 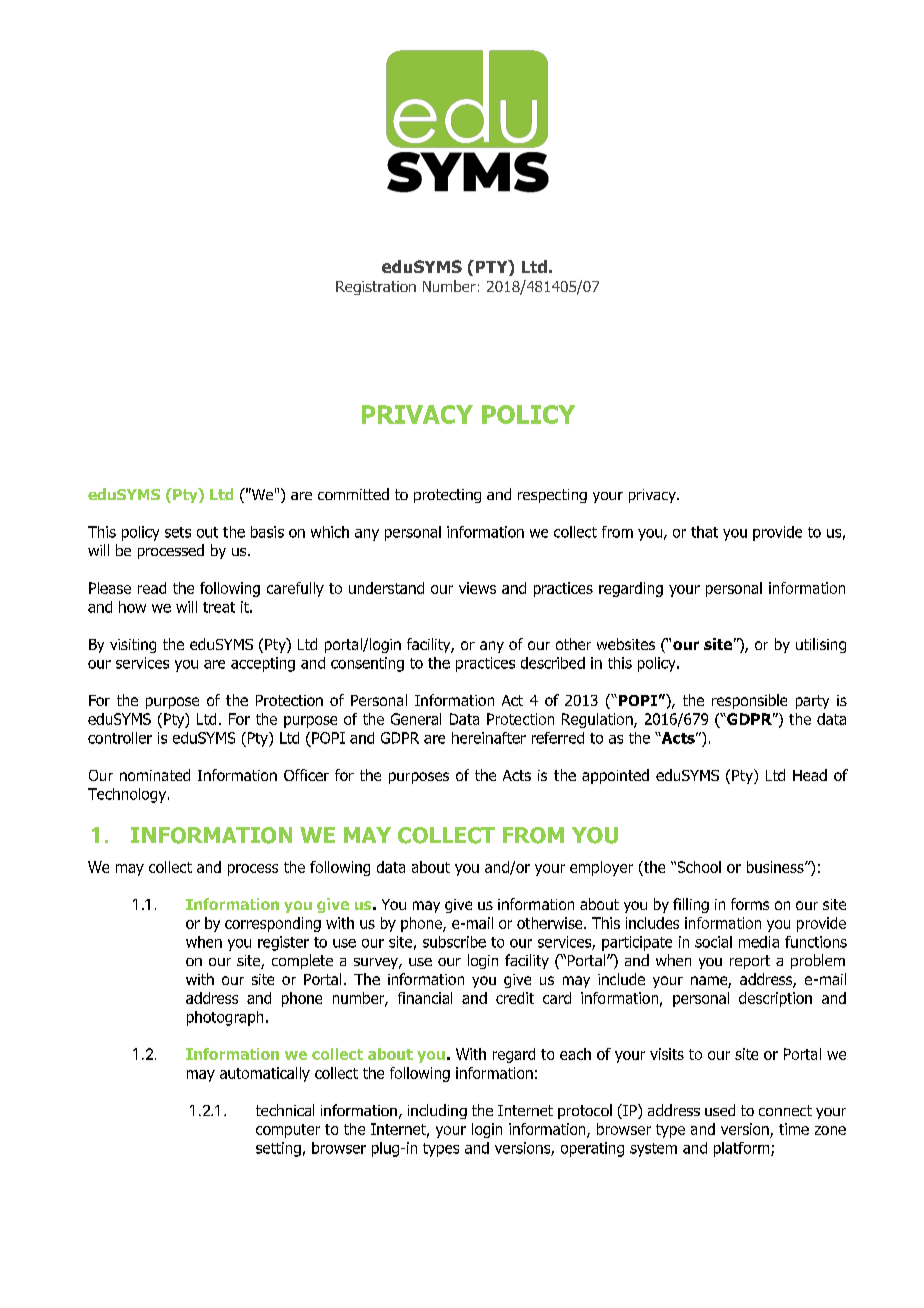 I want to click on protecting, so click(x=447, y=496).
